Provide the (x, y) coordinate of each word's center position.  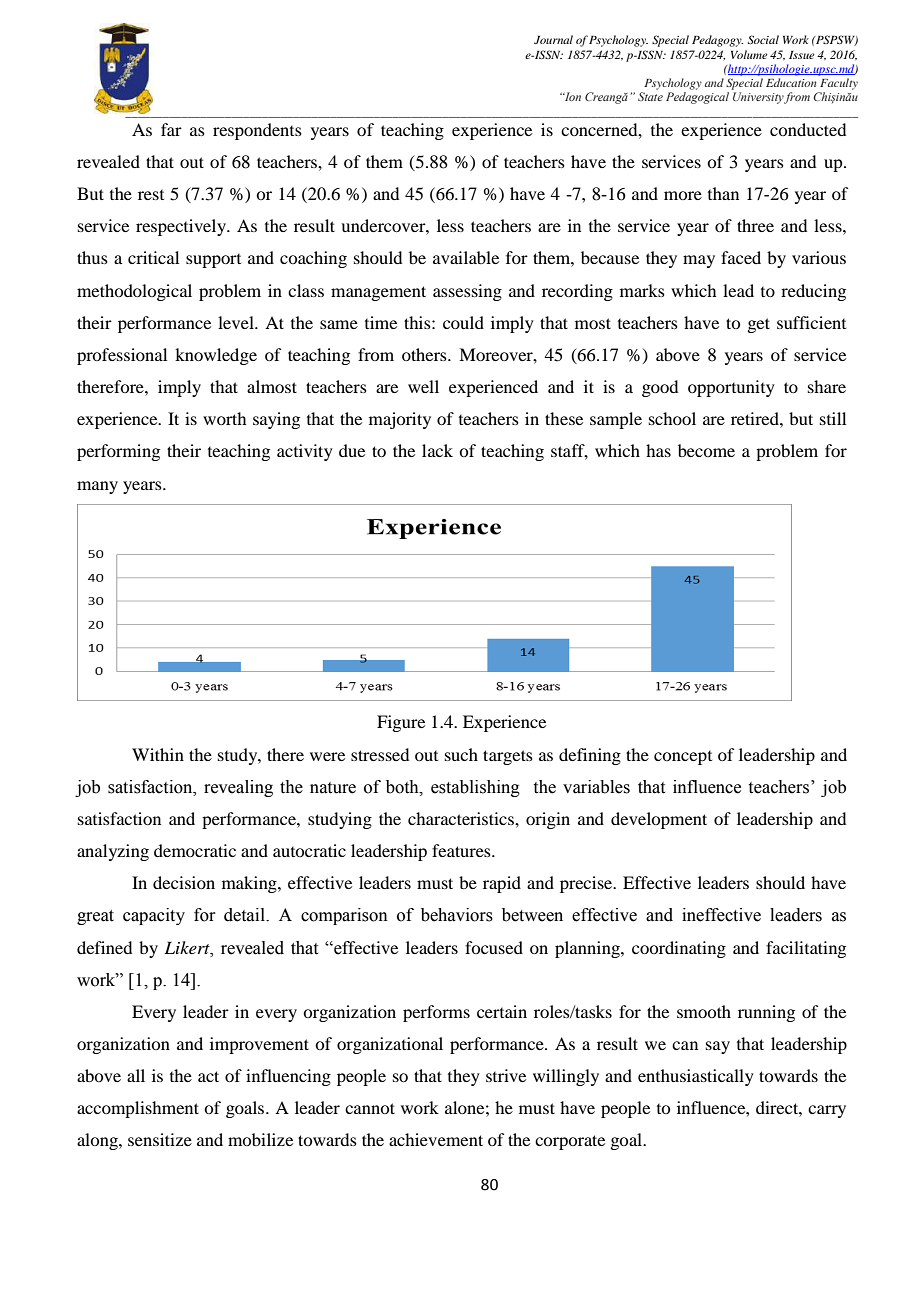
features (462, 850)
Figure (401, 723)
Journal (553, 39)
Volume (749, 54)
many (97, 487)
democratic (195, 850)
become (706, 450)
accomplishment (138, 1109)
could (463, 322)
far (171, 129)
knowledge (216, 356)
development (659, 820)
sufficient (811, 322)
